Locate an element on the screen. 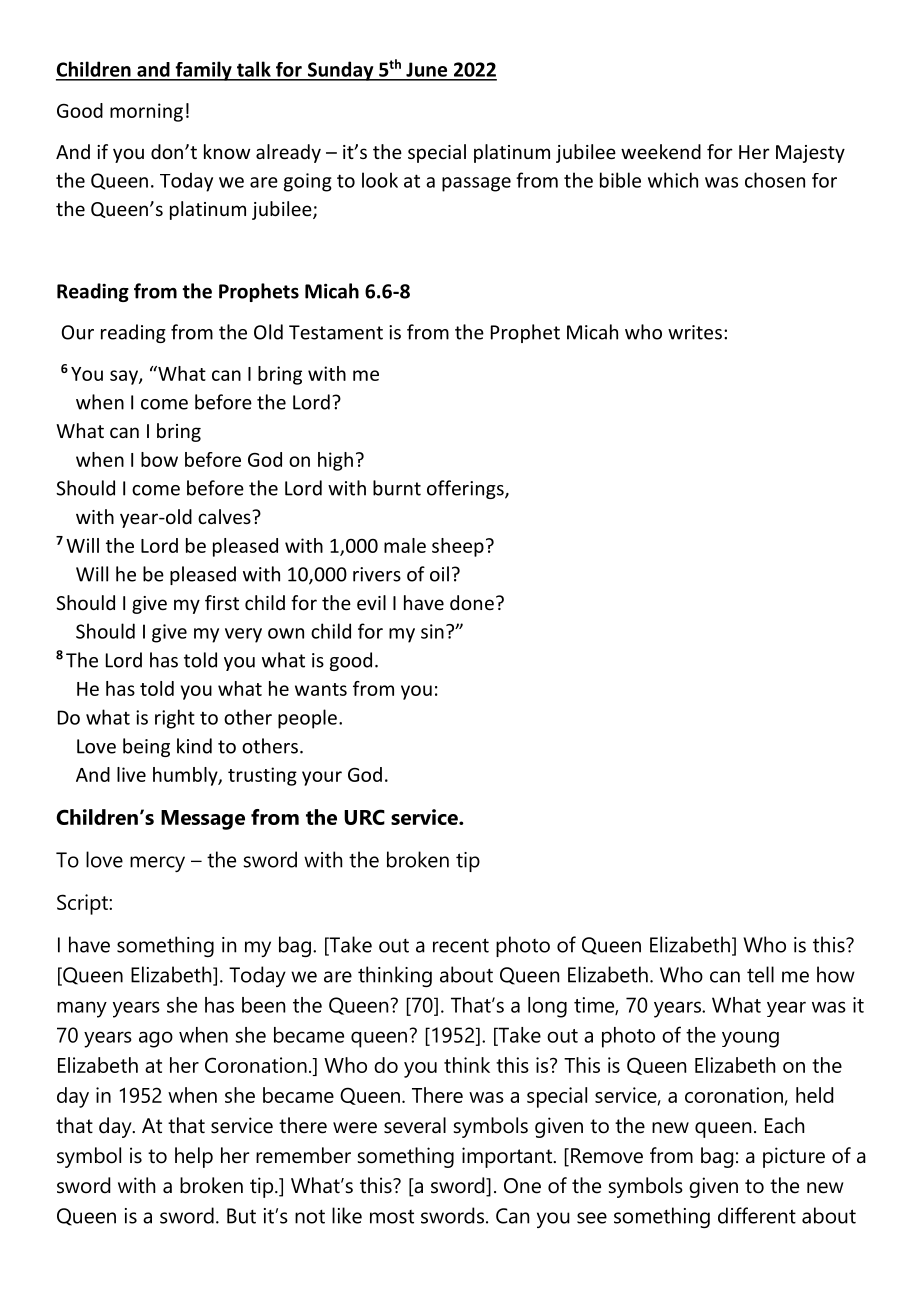 The width and height of the screenshot is (924, 1308). different is located at coordinates (757, 1215).
